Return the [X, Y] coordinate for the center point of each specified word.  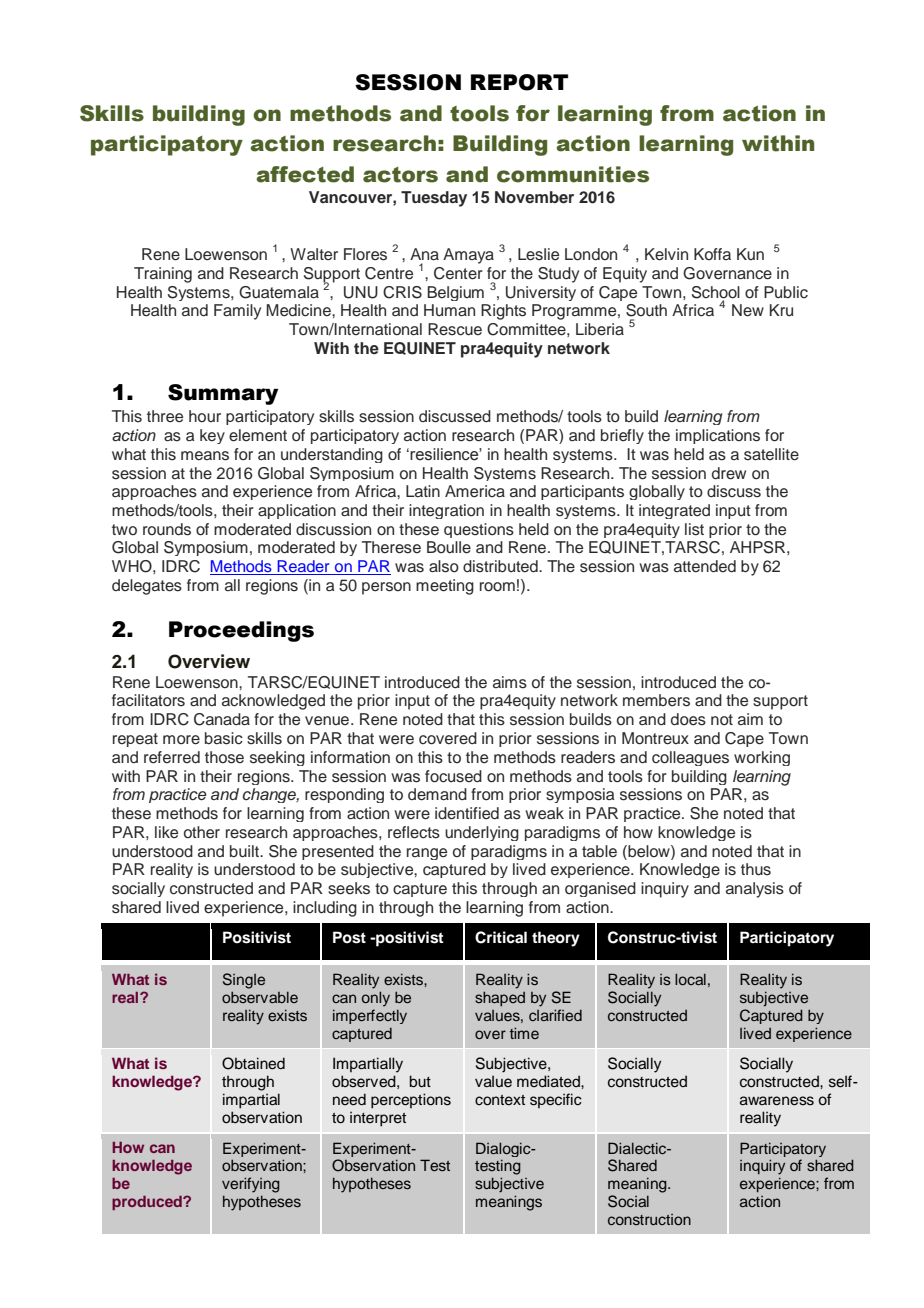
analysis [755, 890]
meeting [445, 587]
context [500, 1100]
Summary [223, 394]
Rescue [455, 329]
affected [305, 174]
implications [718, 436]
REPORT [519, 82]
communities [573, 174]
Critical [501, 937]
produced [148, 1203]
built [246, 851]
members [656, 700]
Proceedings [241, 631]
